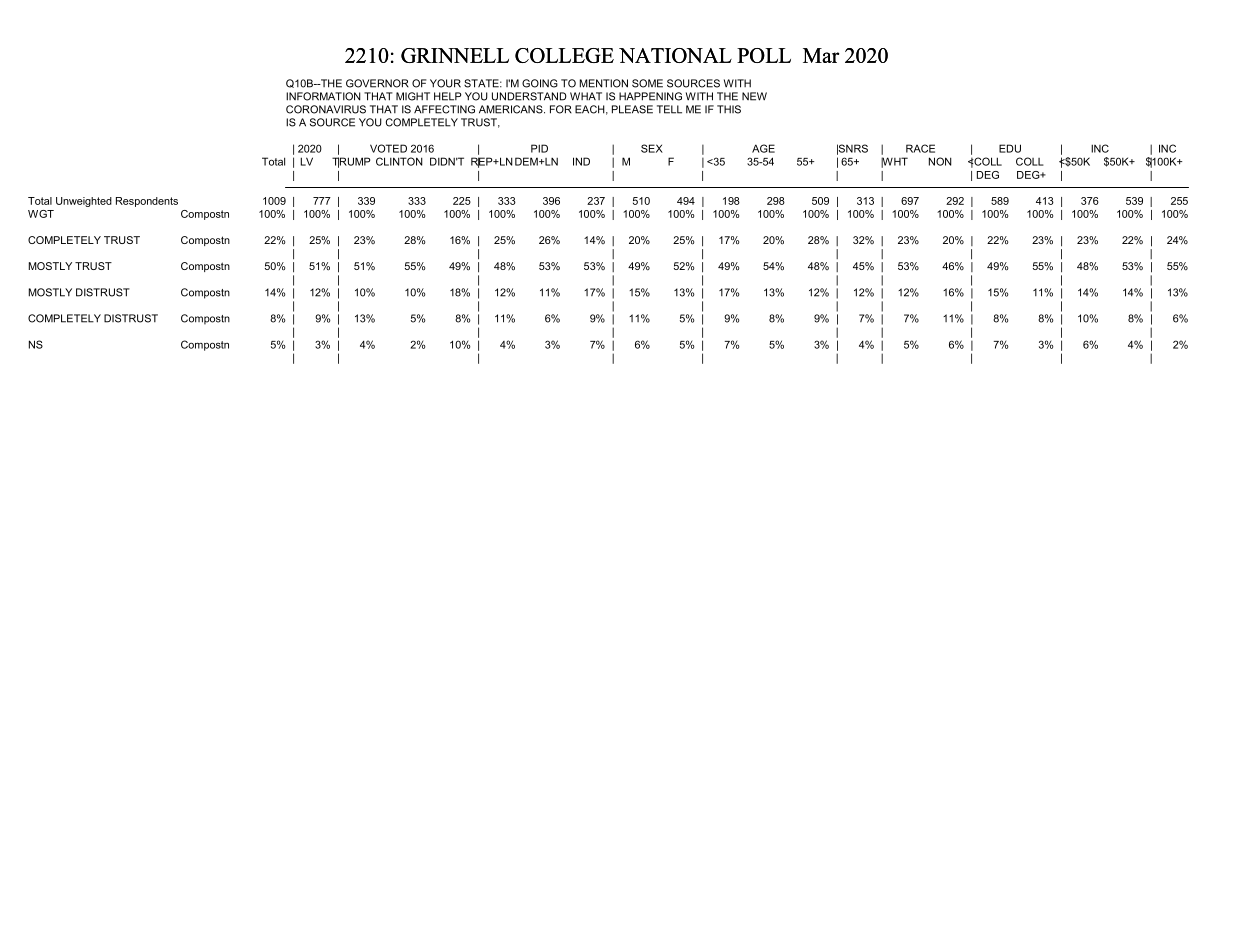  Describe the element at coordinates (920, 148) in the image. I see `RACE` at that location.
